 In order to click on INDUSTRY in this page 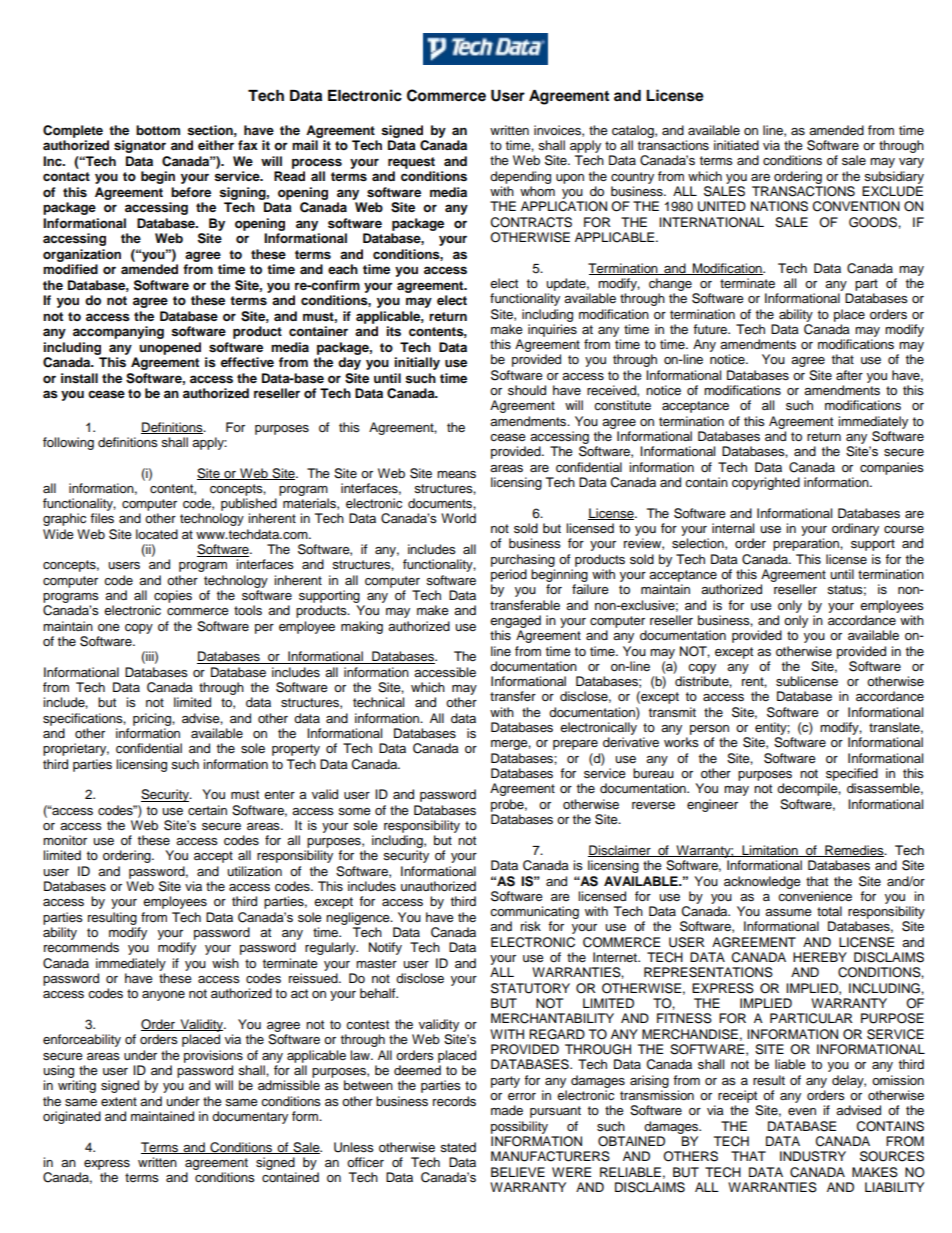, I will do `click(813, 1156)`.
